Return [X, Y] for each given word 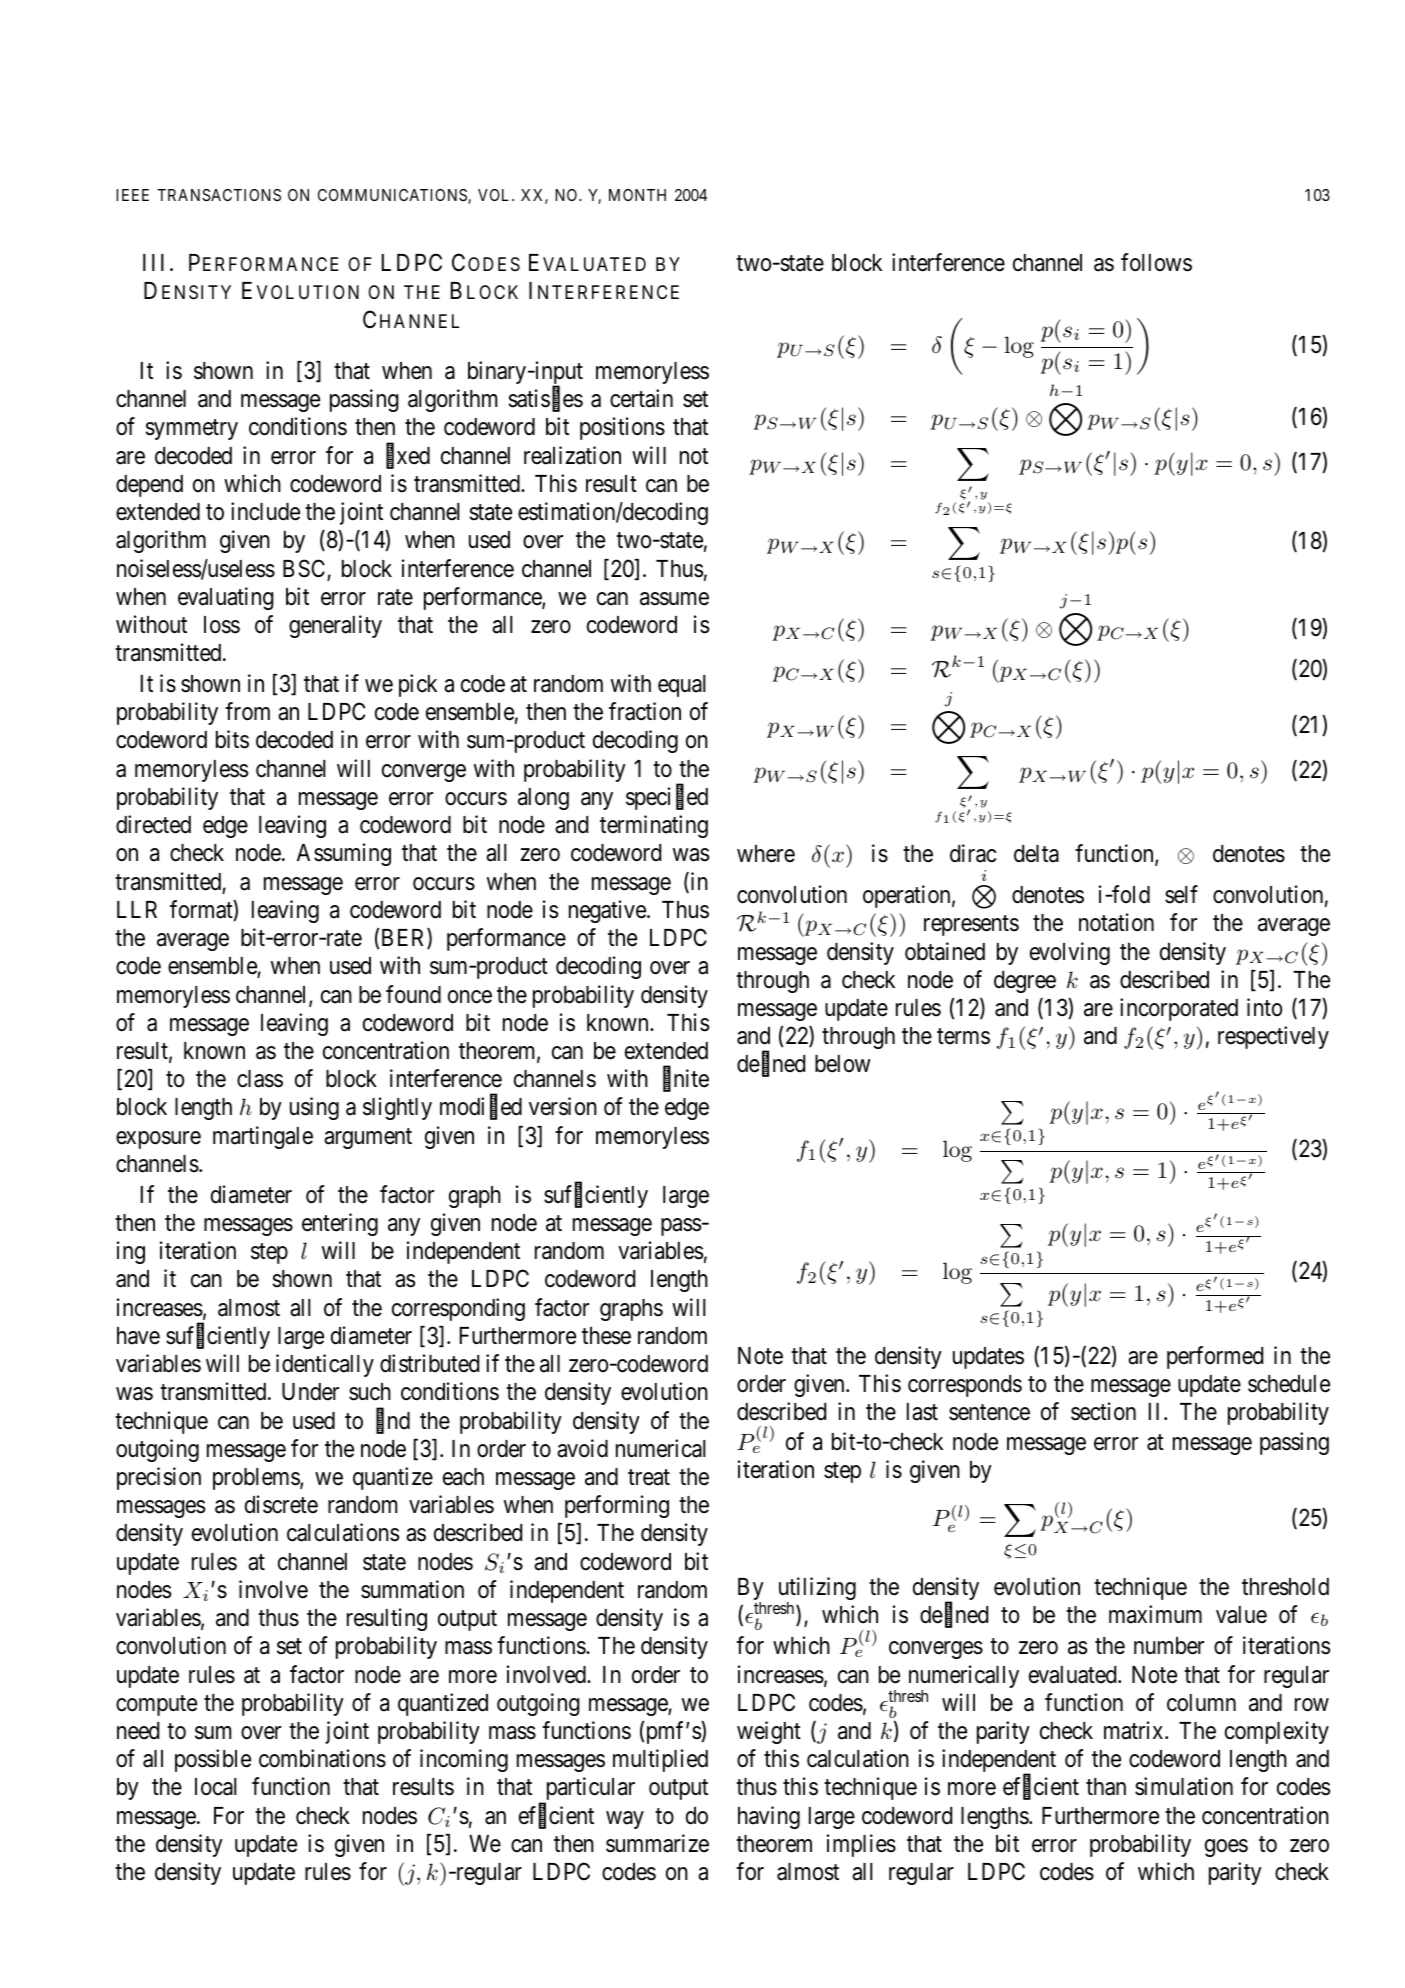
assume [674, 599]
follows [1156, 262]
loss [222, 625]
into [1264, 1007]
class [260, 1079]
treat [649, 1477]
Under [310, 1392]
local [216, 1787]
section [1103, 1411]
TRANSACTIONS [219, 195]
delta [1036, 854]
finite [686, 1079]
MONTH [637, 195]
